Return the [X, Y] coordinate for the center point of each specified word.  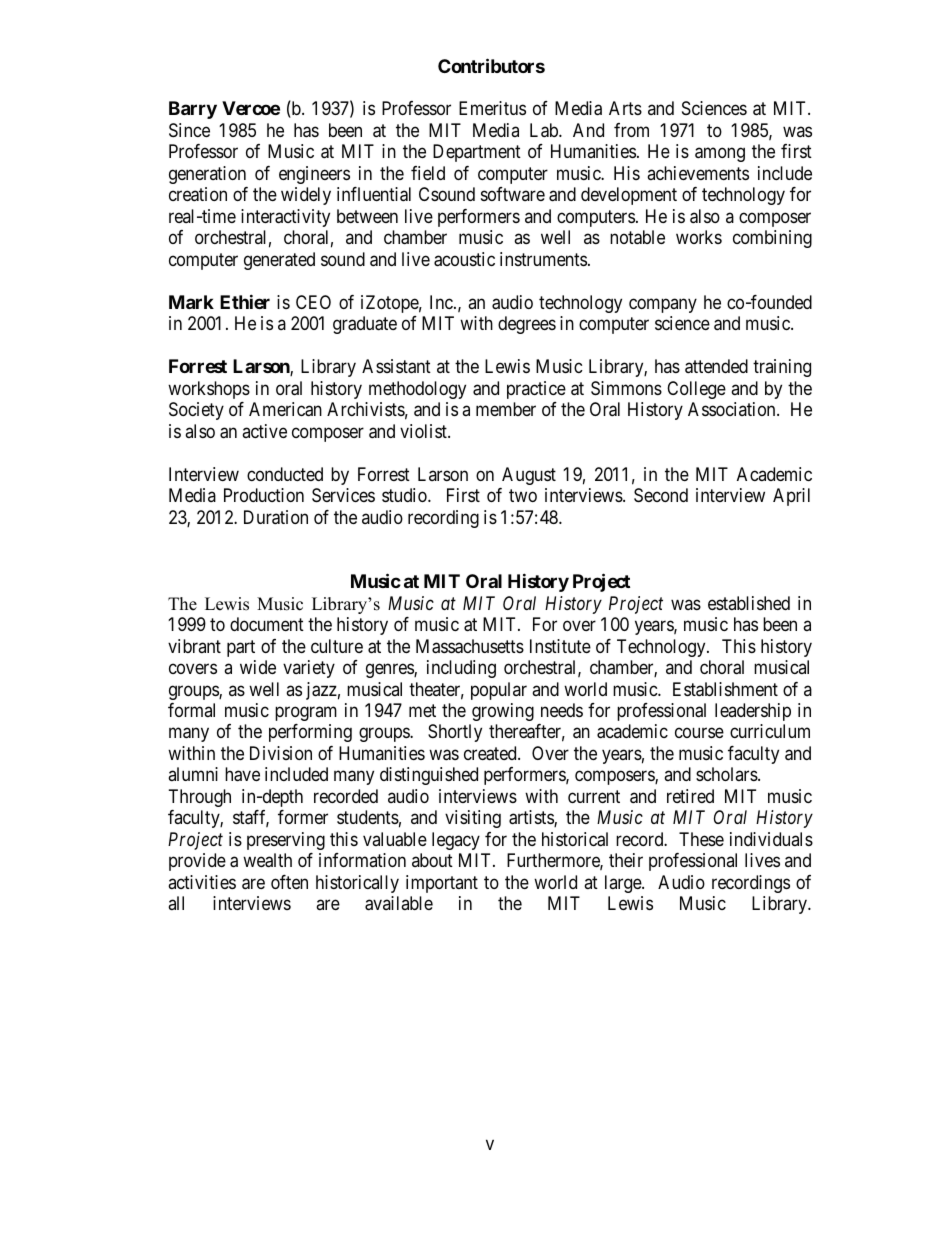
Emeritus [492, 108]
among [720, 155]
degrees [527, 325]
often [289, 882]
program [306, 713]
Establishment [725, 689]
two [523, 495]
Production [264, 495]
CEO [313, 302]
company [663, 305]
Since [189, 130]
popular [499, 691]
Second [661, 495]
